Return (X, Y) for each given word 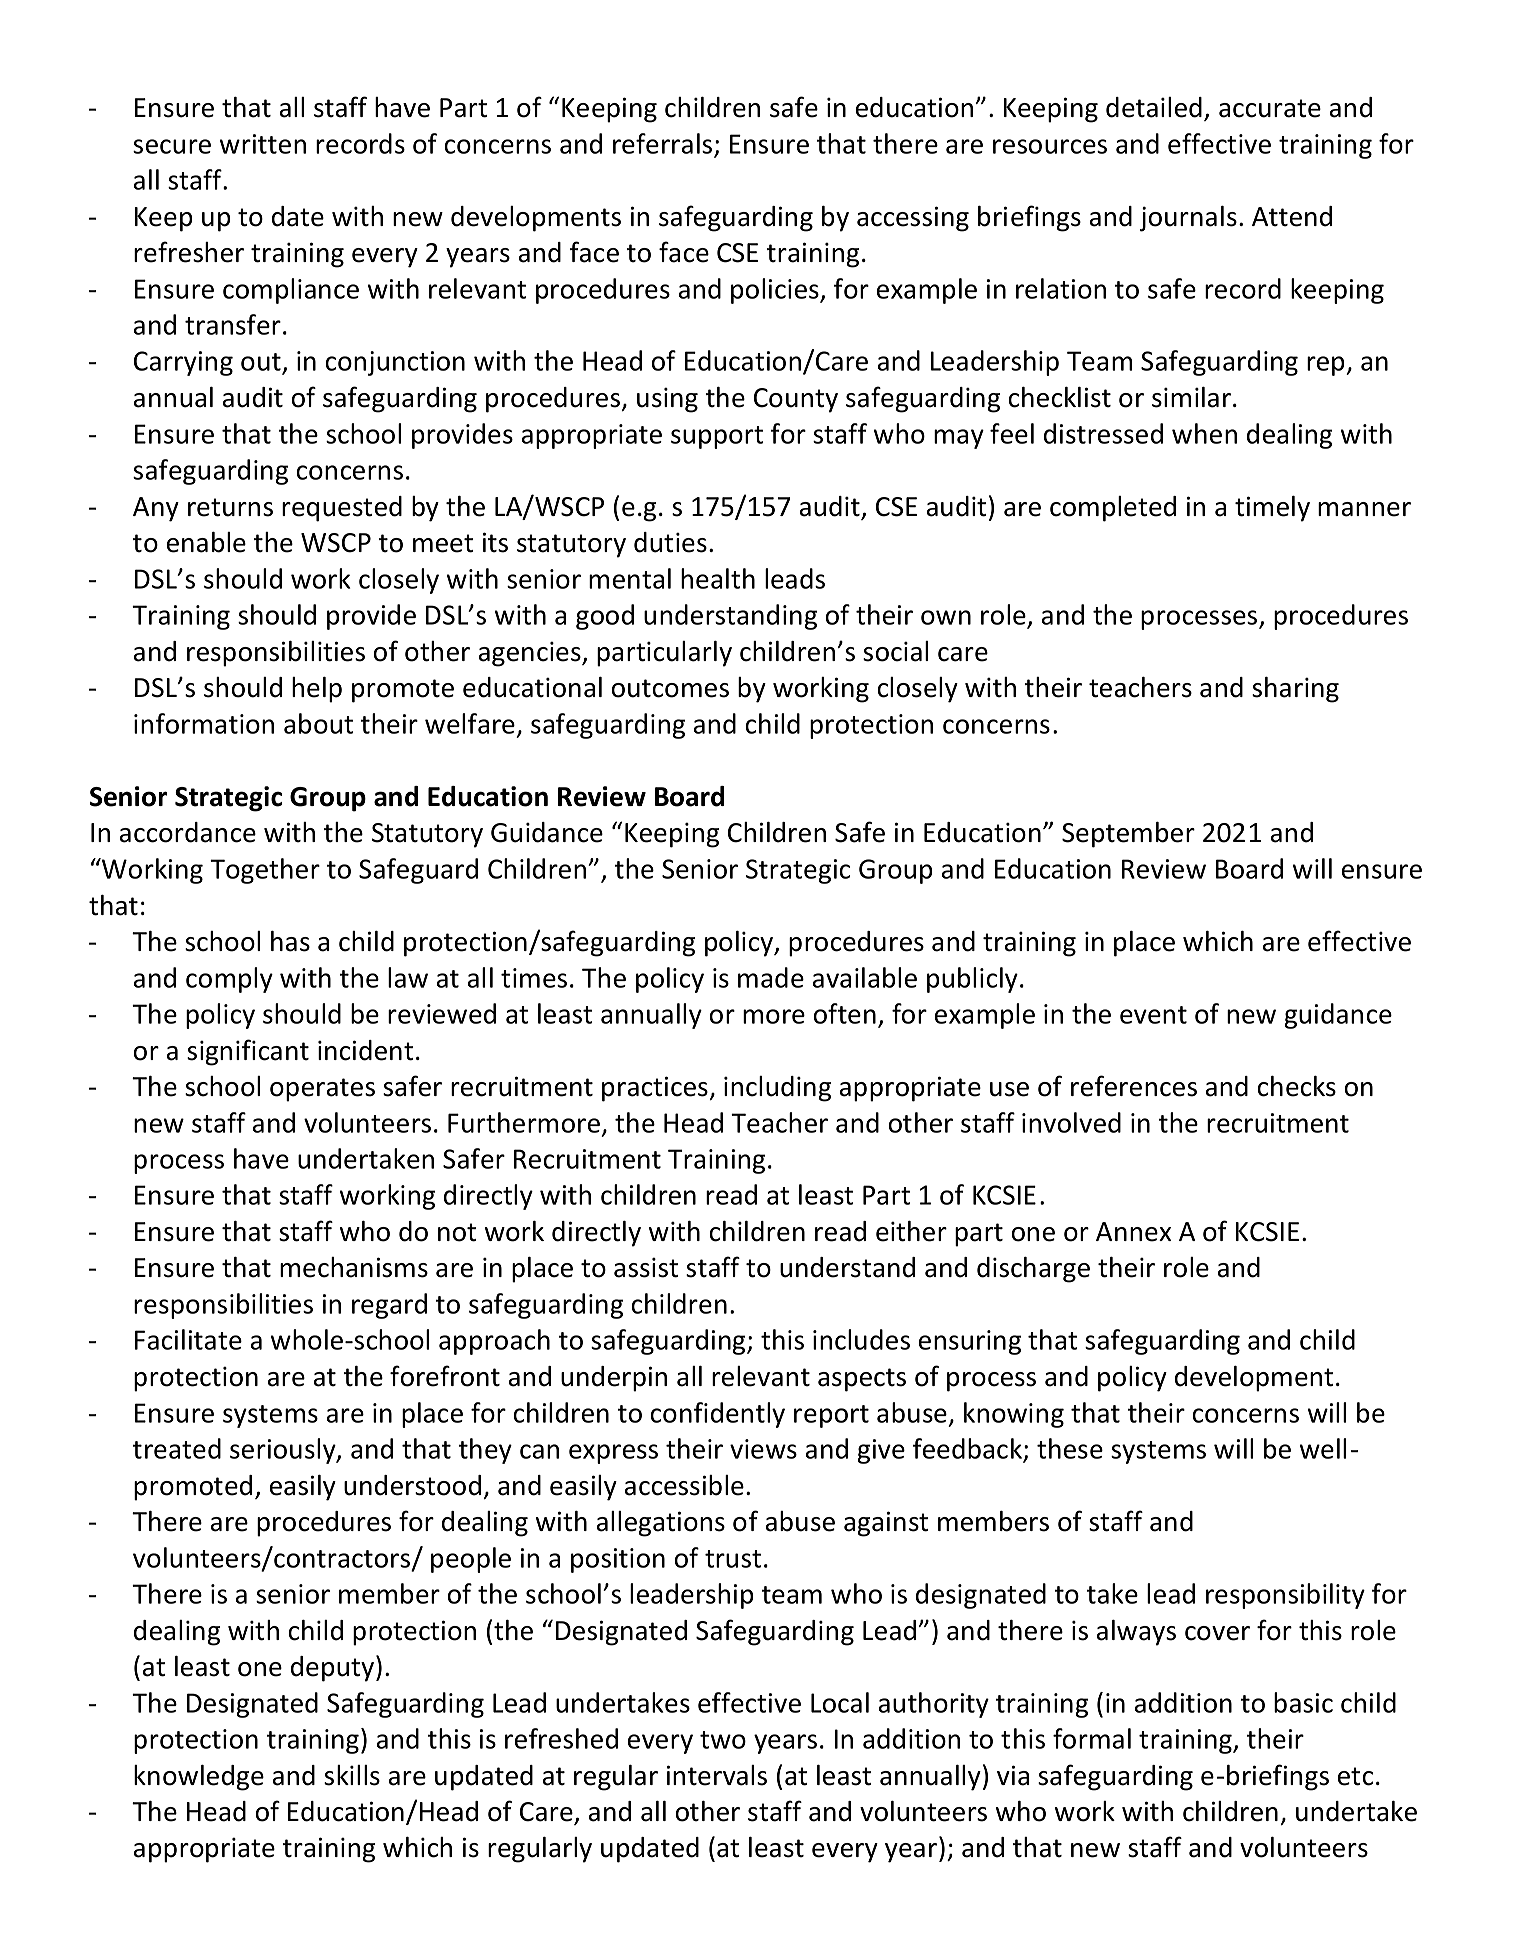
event (1153, 1015)
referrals (662, 143)
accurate (1270, 108)
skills (352, 1775)
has (290, 941)
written (263, 144)
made (771, 977)
